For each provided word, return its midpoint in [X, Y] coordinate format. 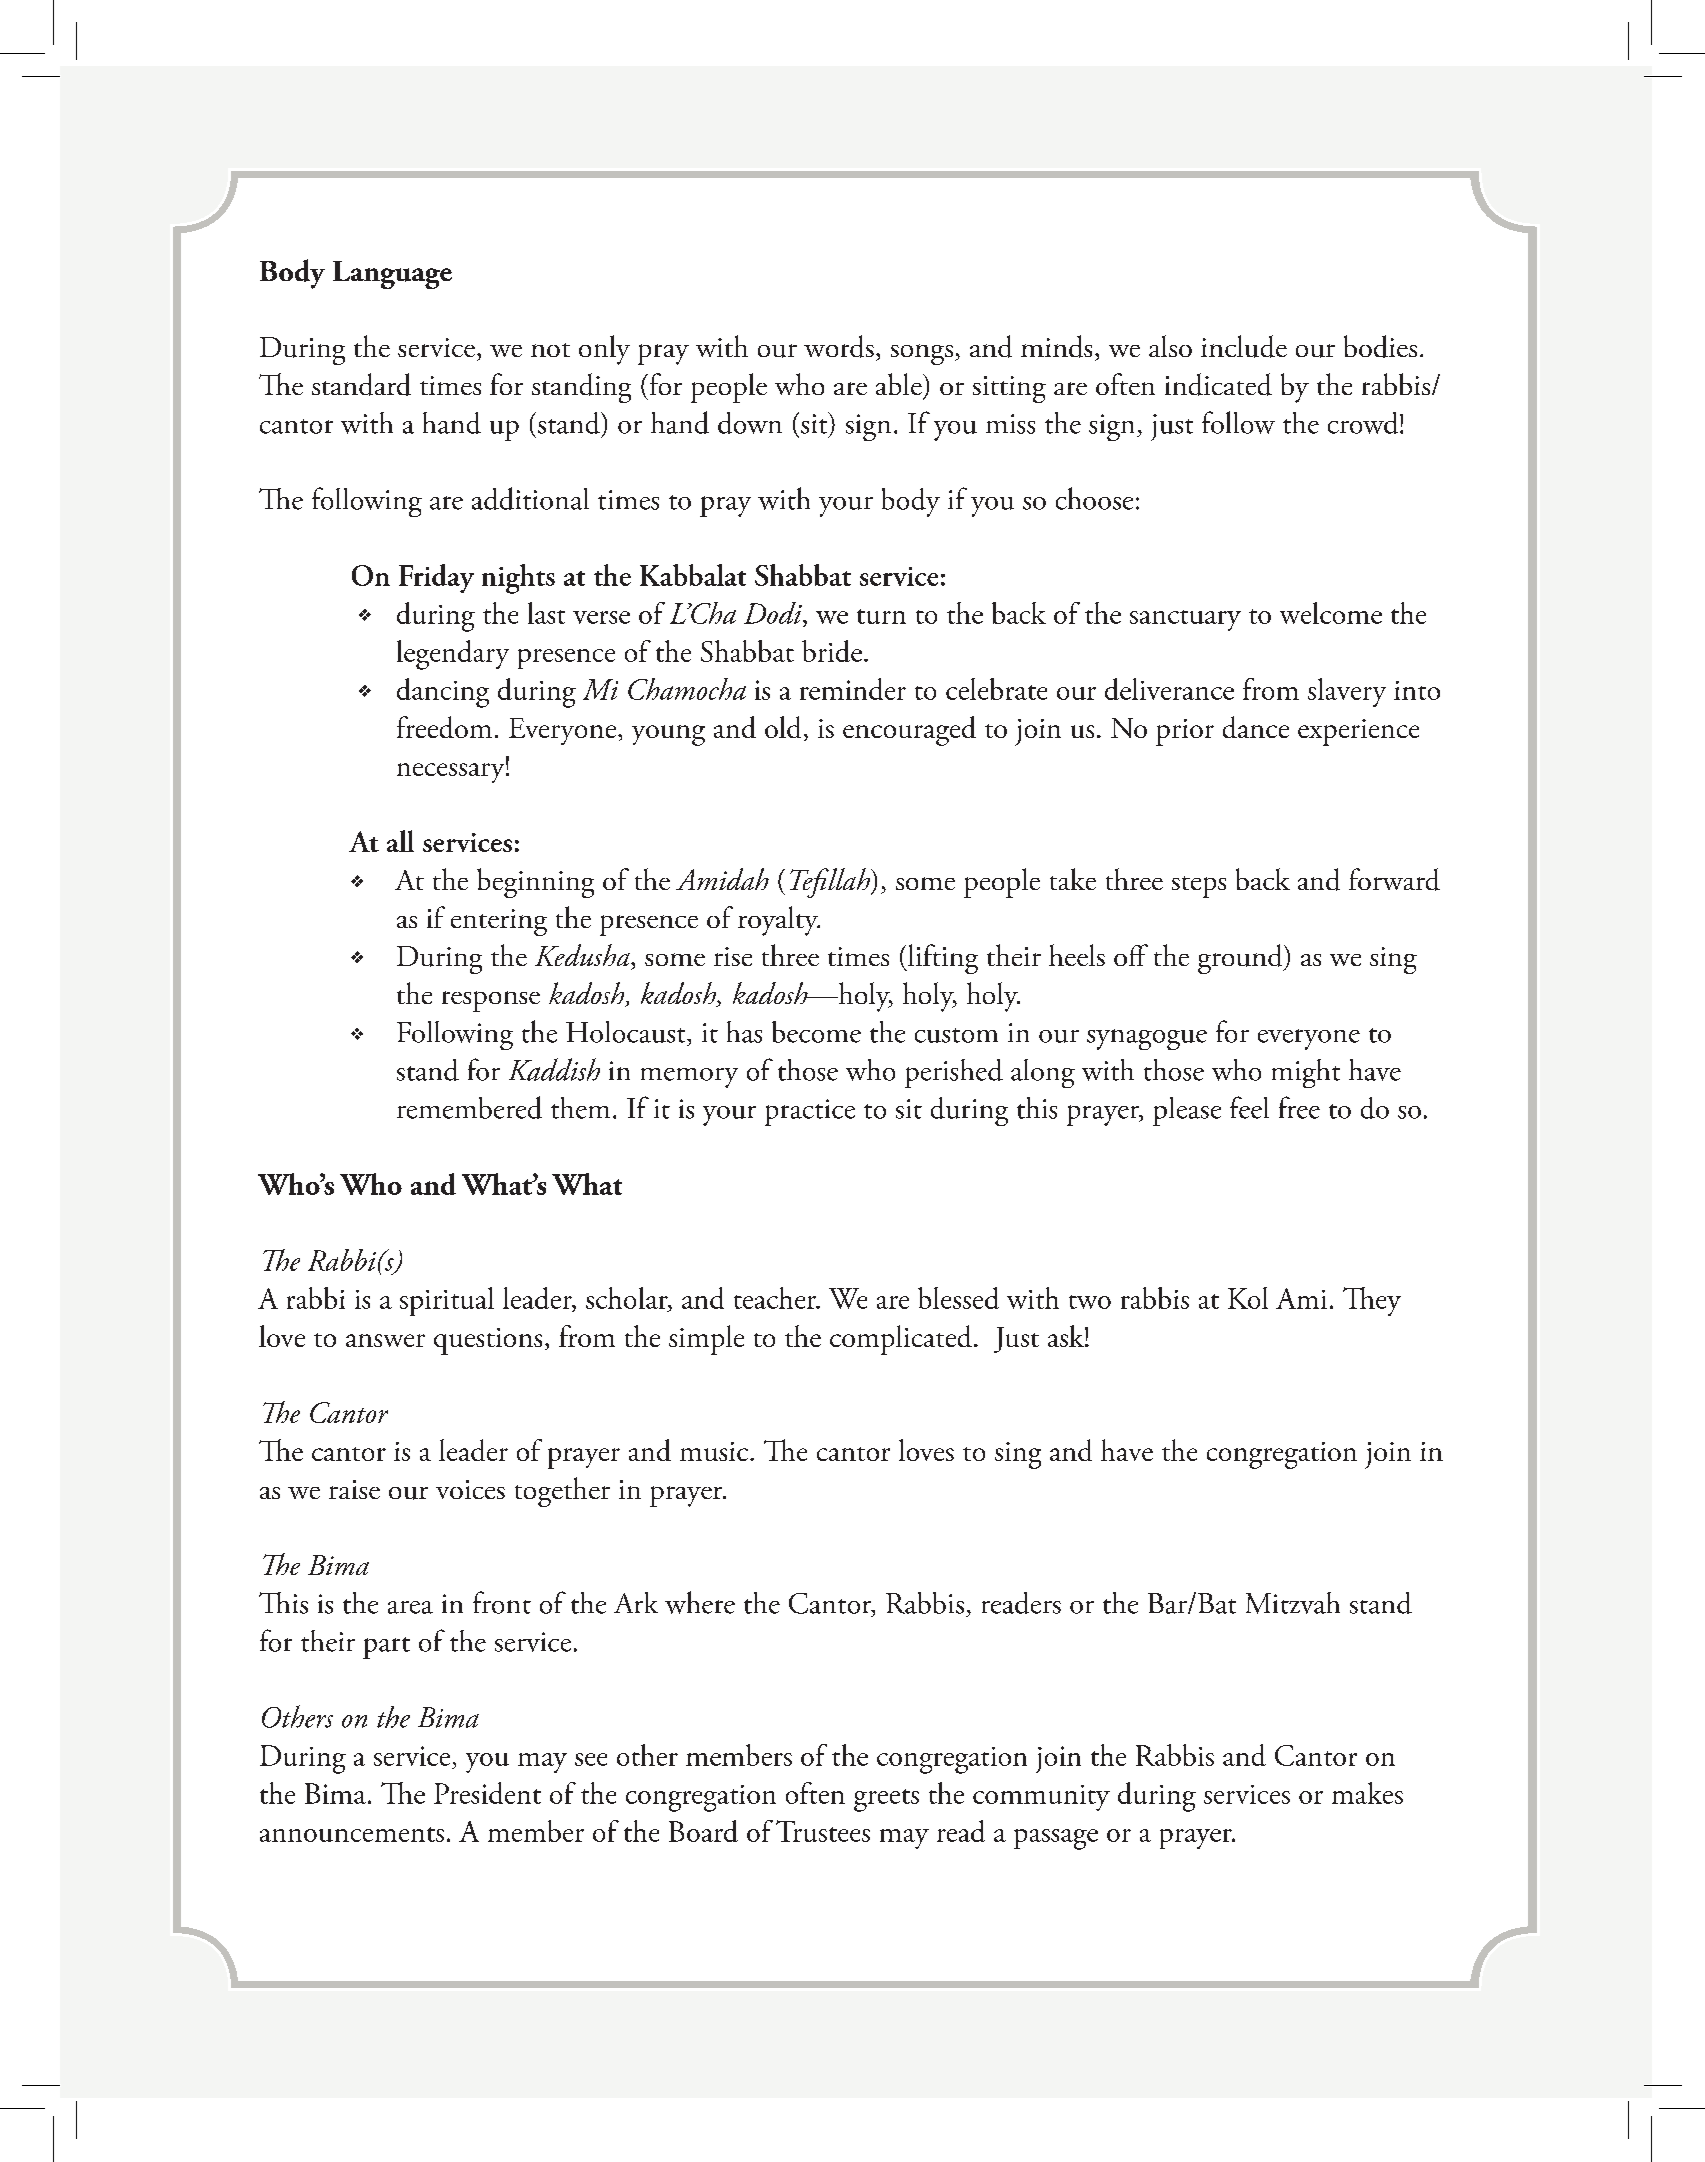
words [839, 346]
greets [886, 1800]
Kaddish [554, 1069]
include [1244, 346]
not [550, 350]
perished [954, 1073]
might [1306, 1073]
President [487, 1793]
